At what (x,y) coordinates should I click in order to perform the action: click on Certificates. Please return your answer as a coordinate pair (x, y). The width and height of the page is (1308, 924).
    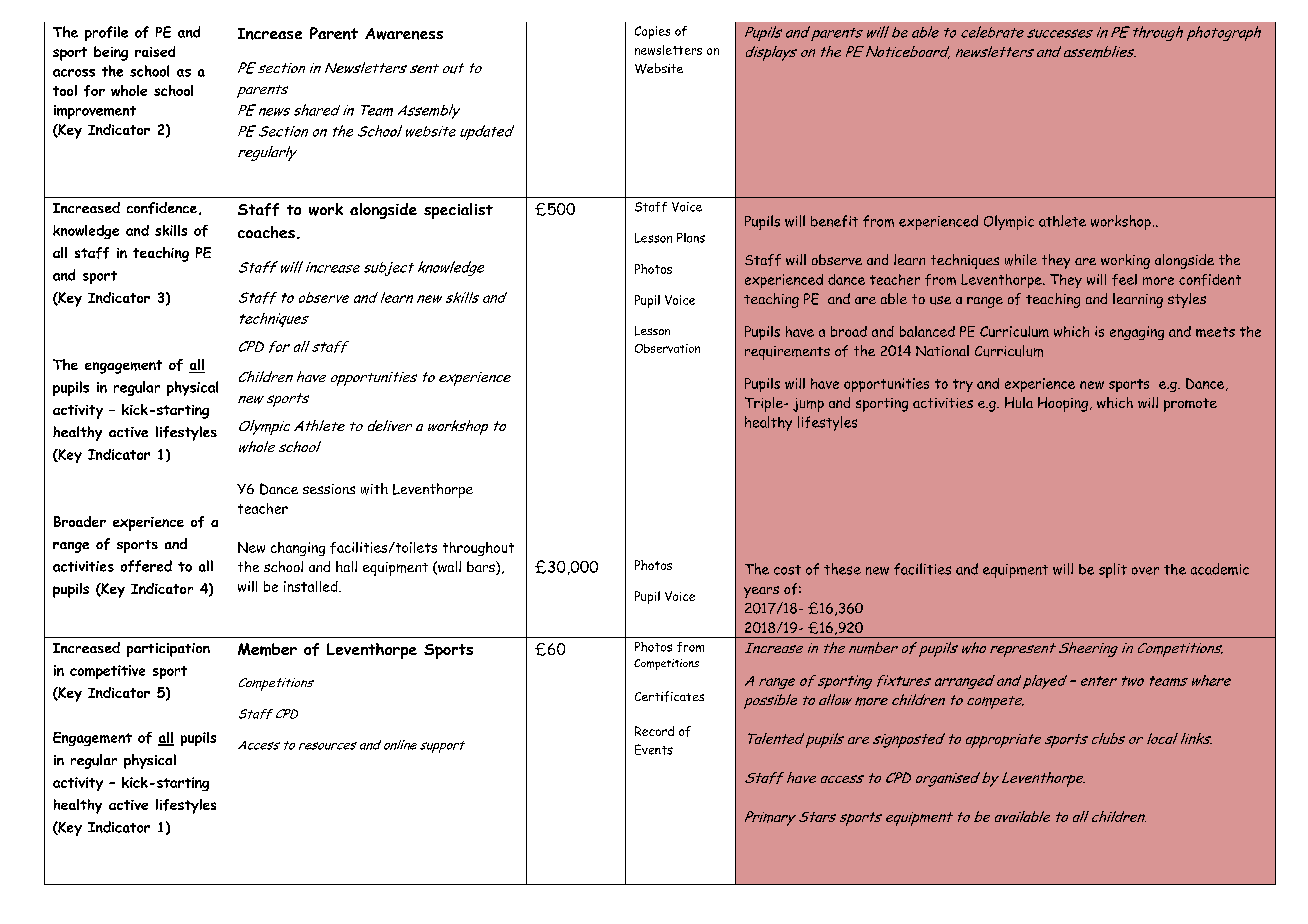
    Looking at the image, I should click on (669, 696).
